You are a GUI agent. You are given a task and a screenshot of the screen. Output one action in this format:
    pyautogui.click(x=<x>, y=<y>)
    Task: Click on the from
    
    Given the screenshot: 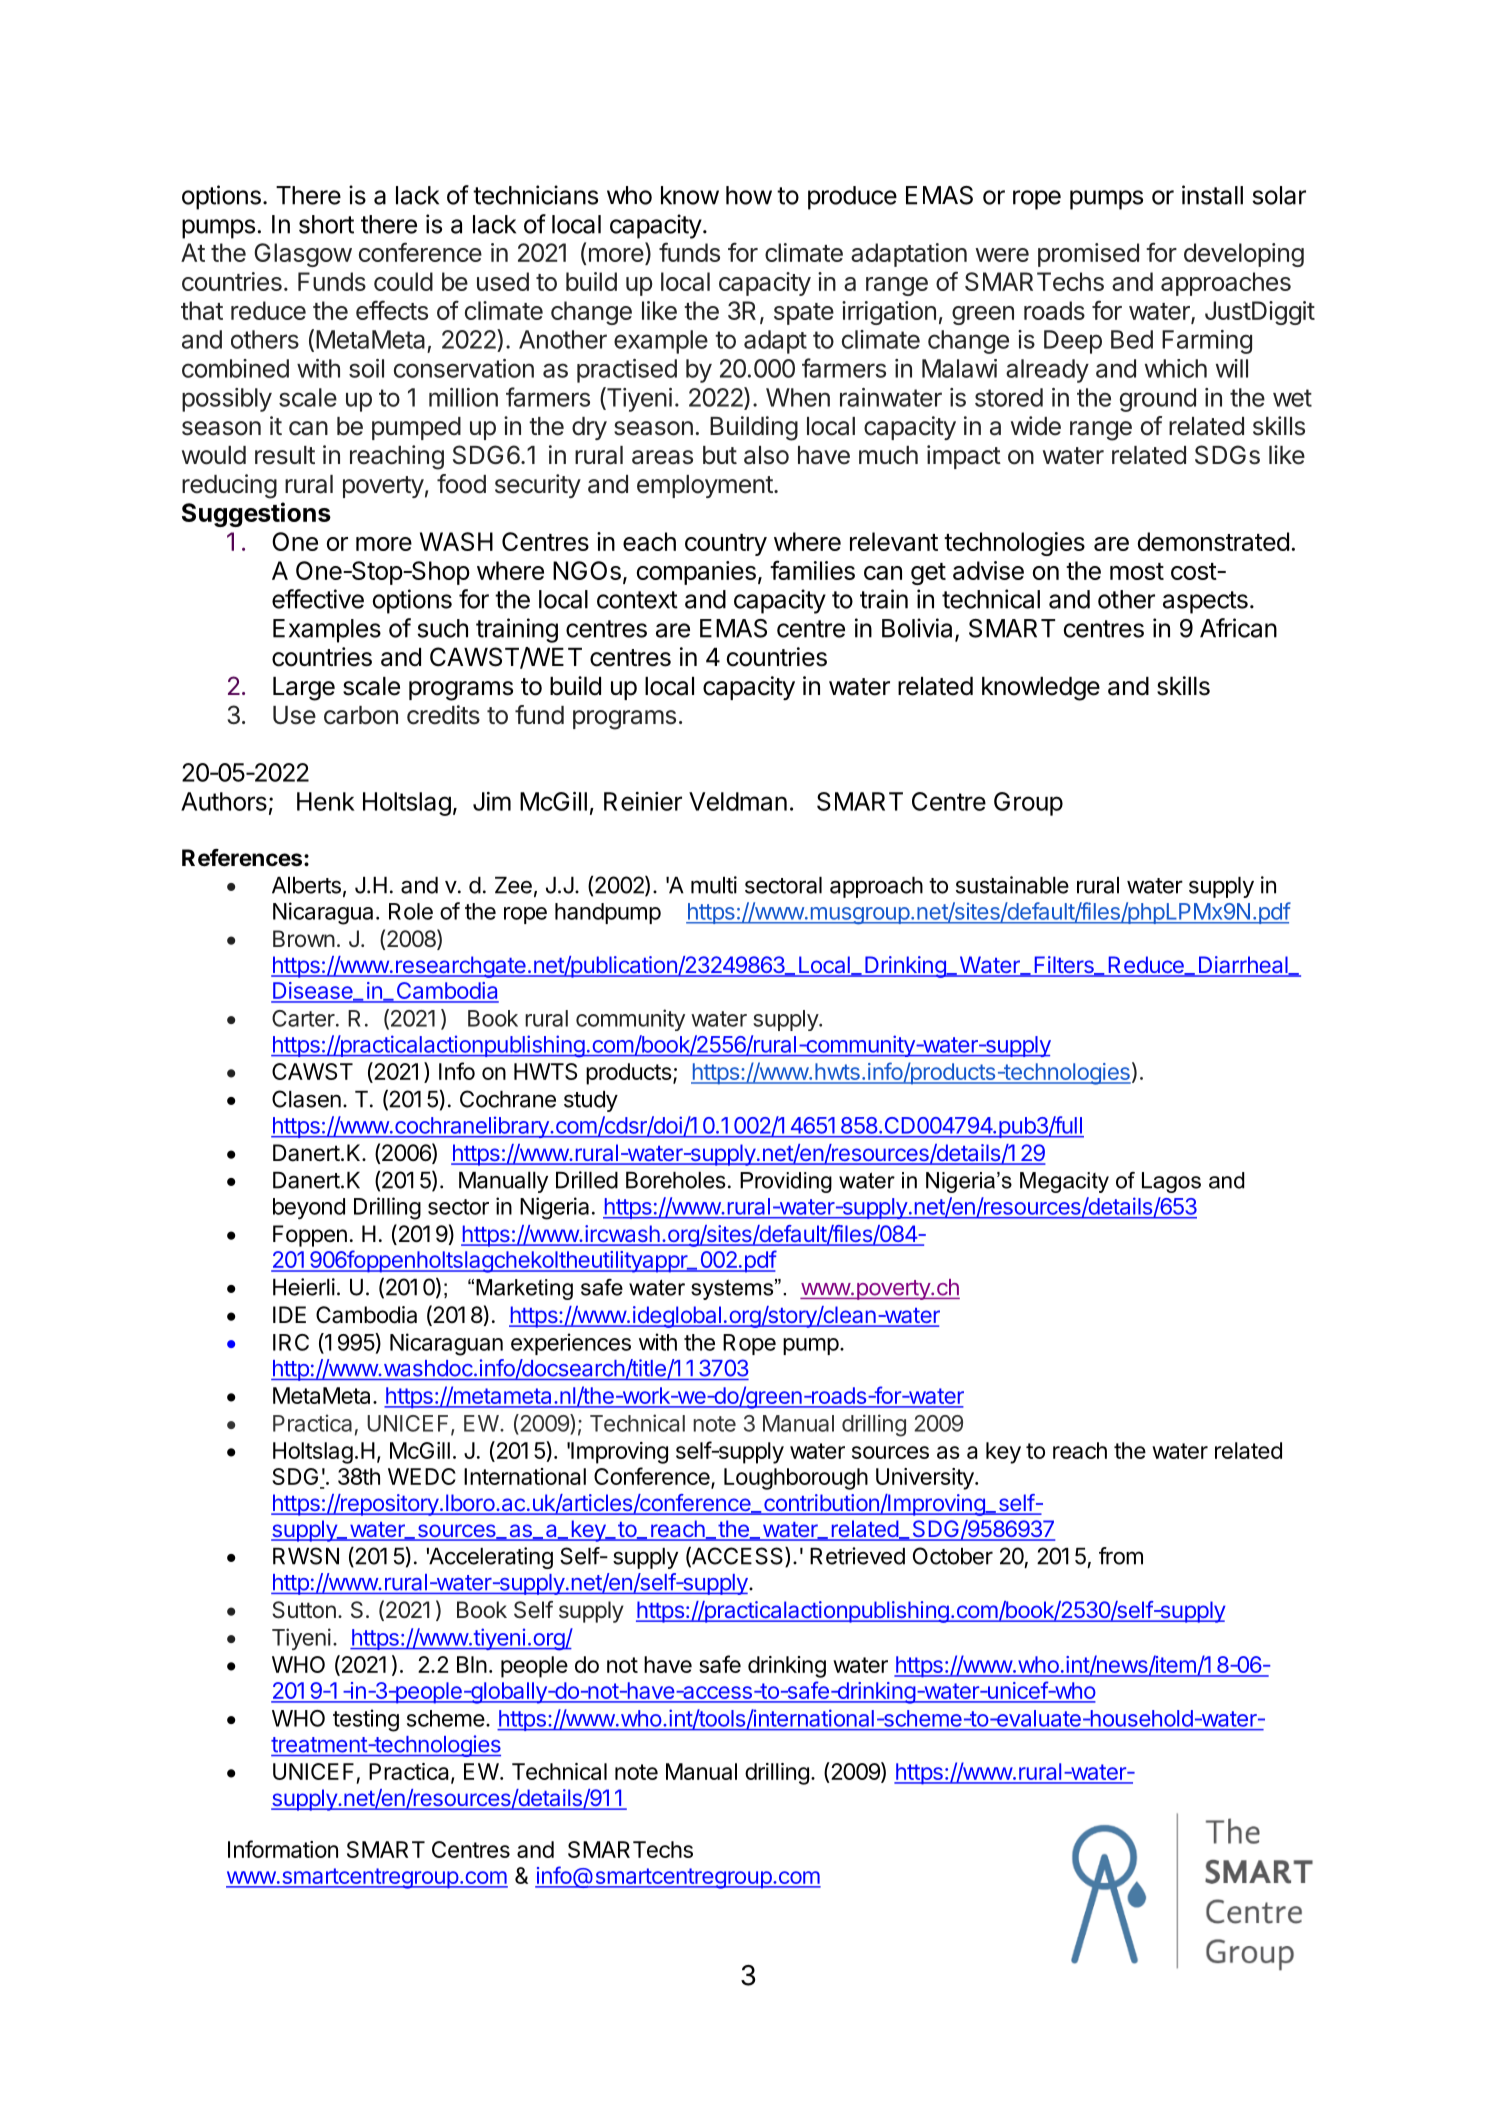 What is the action you would take?
    pyautogui.click(x=1121, y=1556)
